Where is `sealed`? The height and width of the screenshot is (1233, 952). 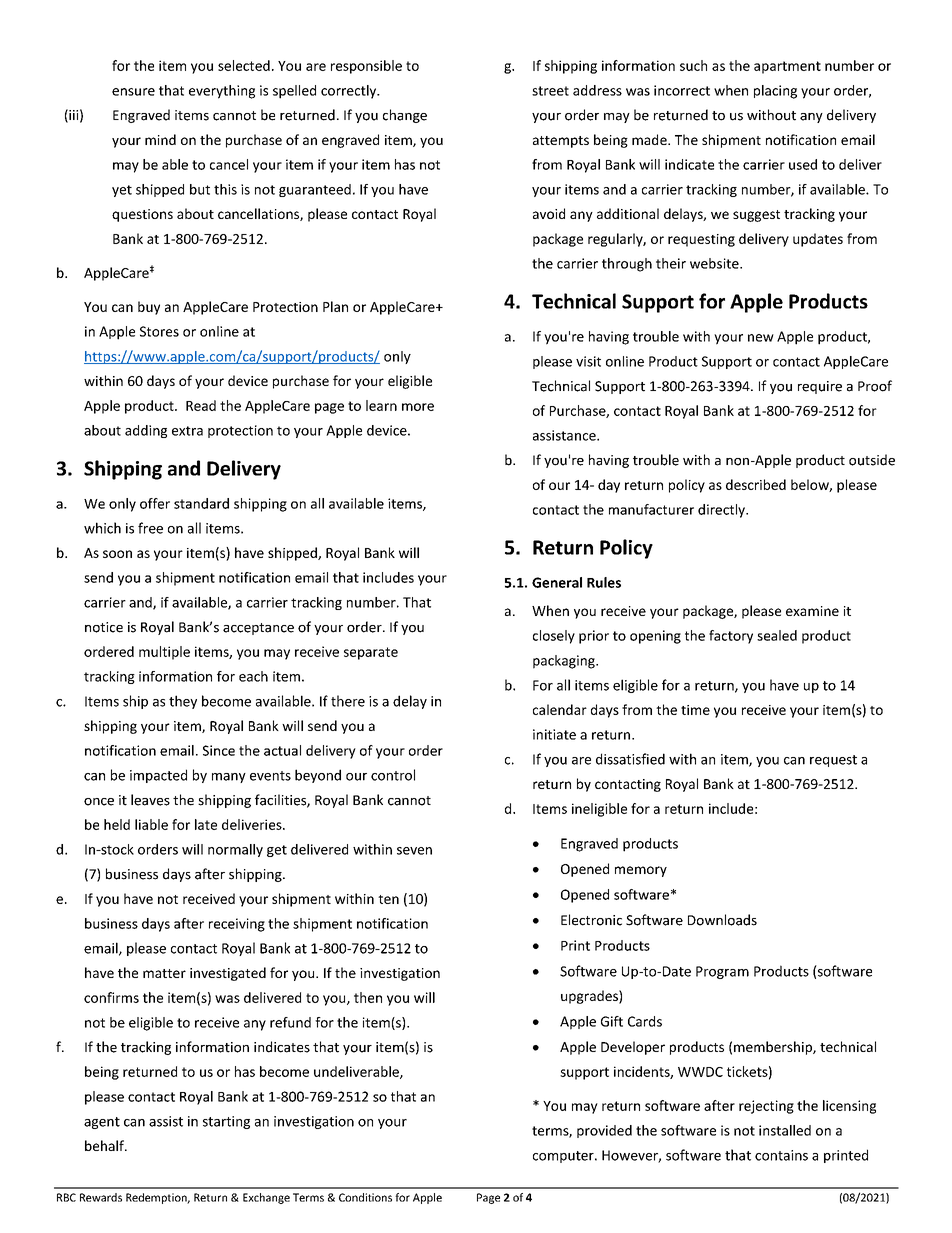
sealed is located at coordinates (777, 635).
